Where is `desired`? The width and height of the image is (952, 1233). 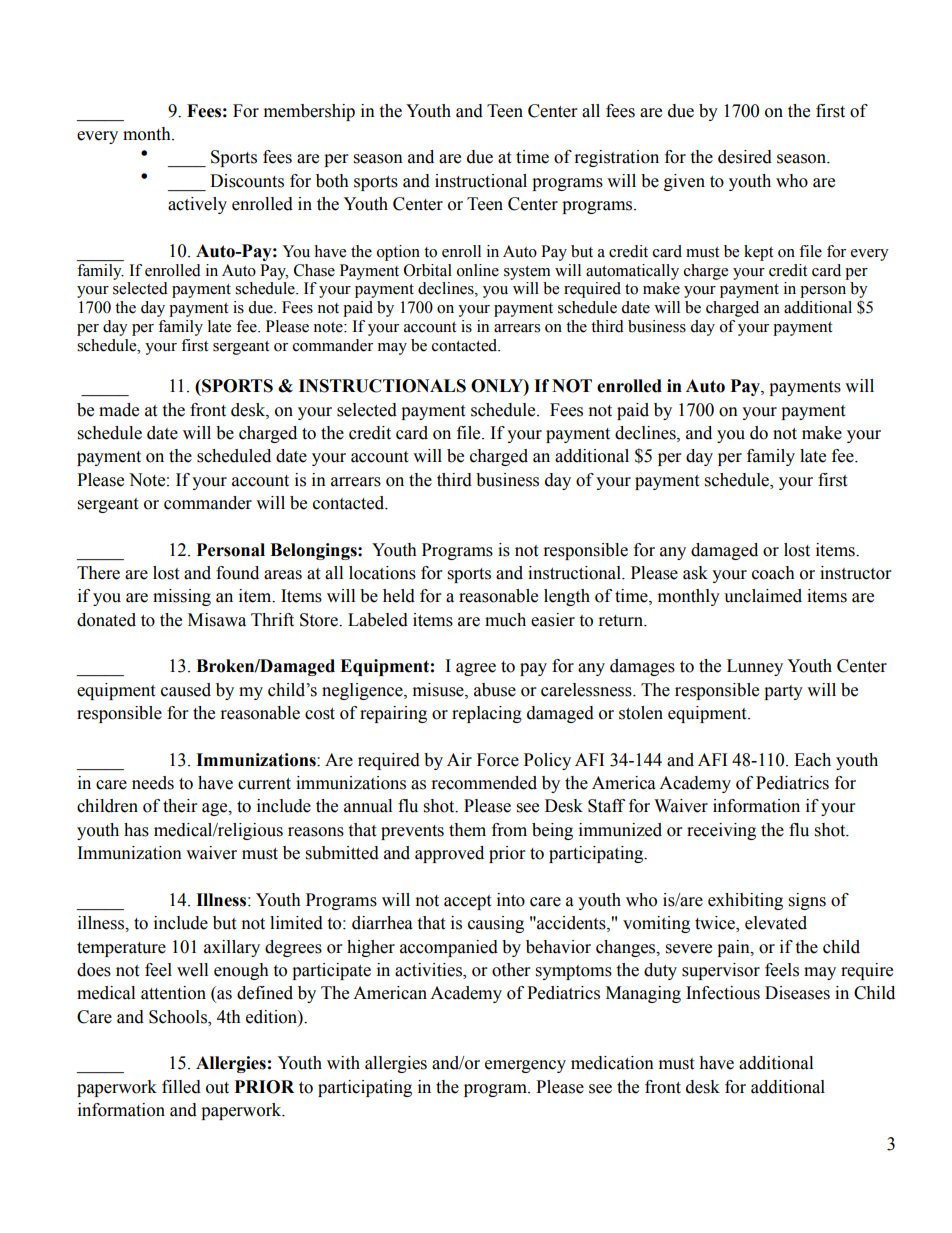
desired is located at coordinates (745, 157).
